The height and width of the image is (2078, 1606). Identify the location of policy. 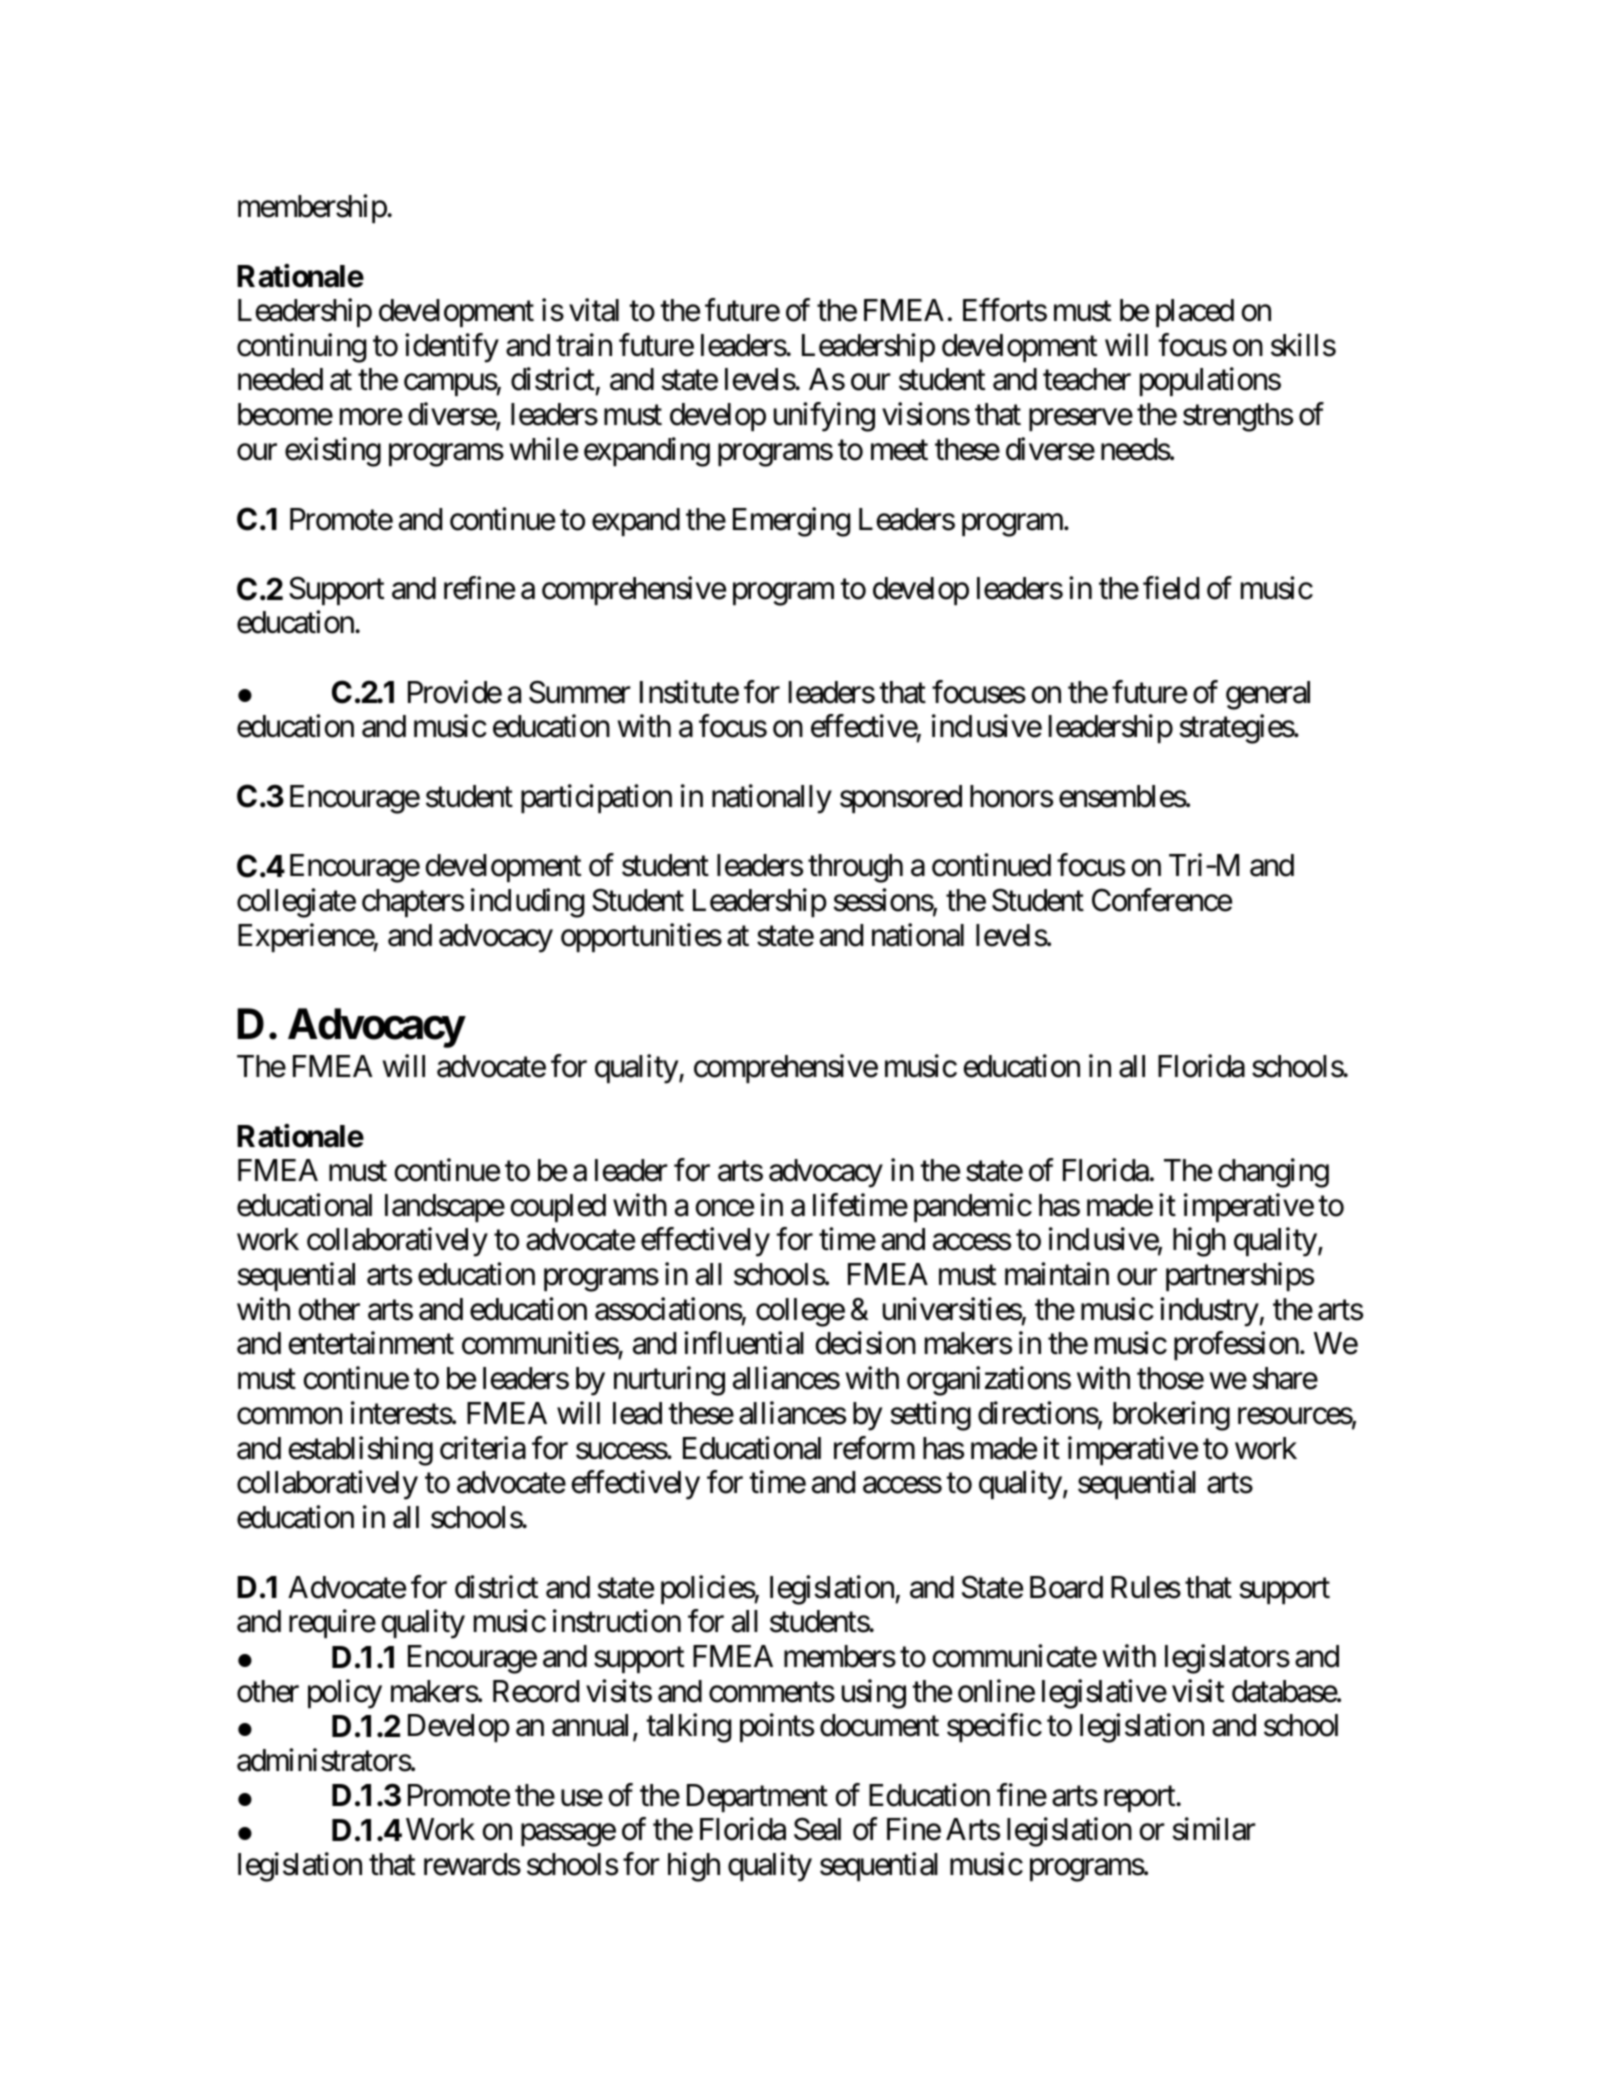
(345, 1694).
